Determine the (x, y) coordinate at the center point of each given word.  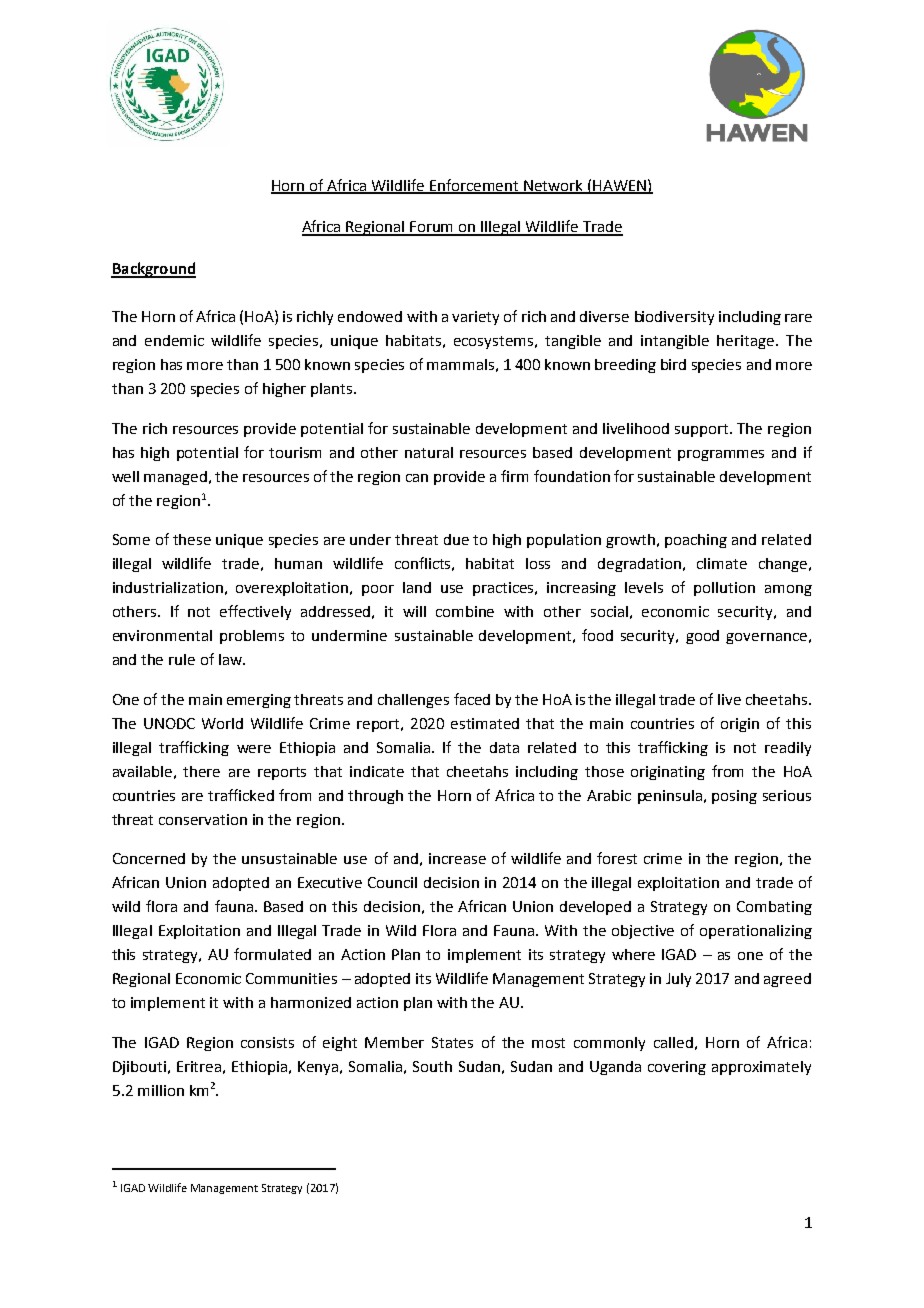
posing (734, 797)
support (703, 430)
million (161, 1090)
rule (182, 659)
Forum (432, 228)
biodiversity (674, 318)
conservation (203, 819)
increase (457, 858)
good (702, 637)
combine (465, 611)
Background (153, 270)
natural (429, 452)
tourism (295, 452)
